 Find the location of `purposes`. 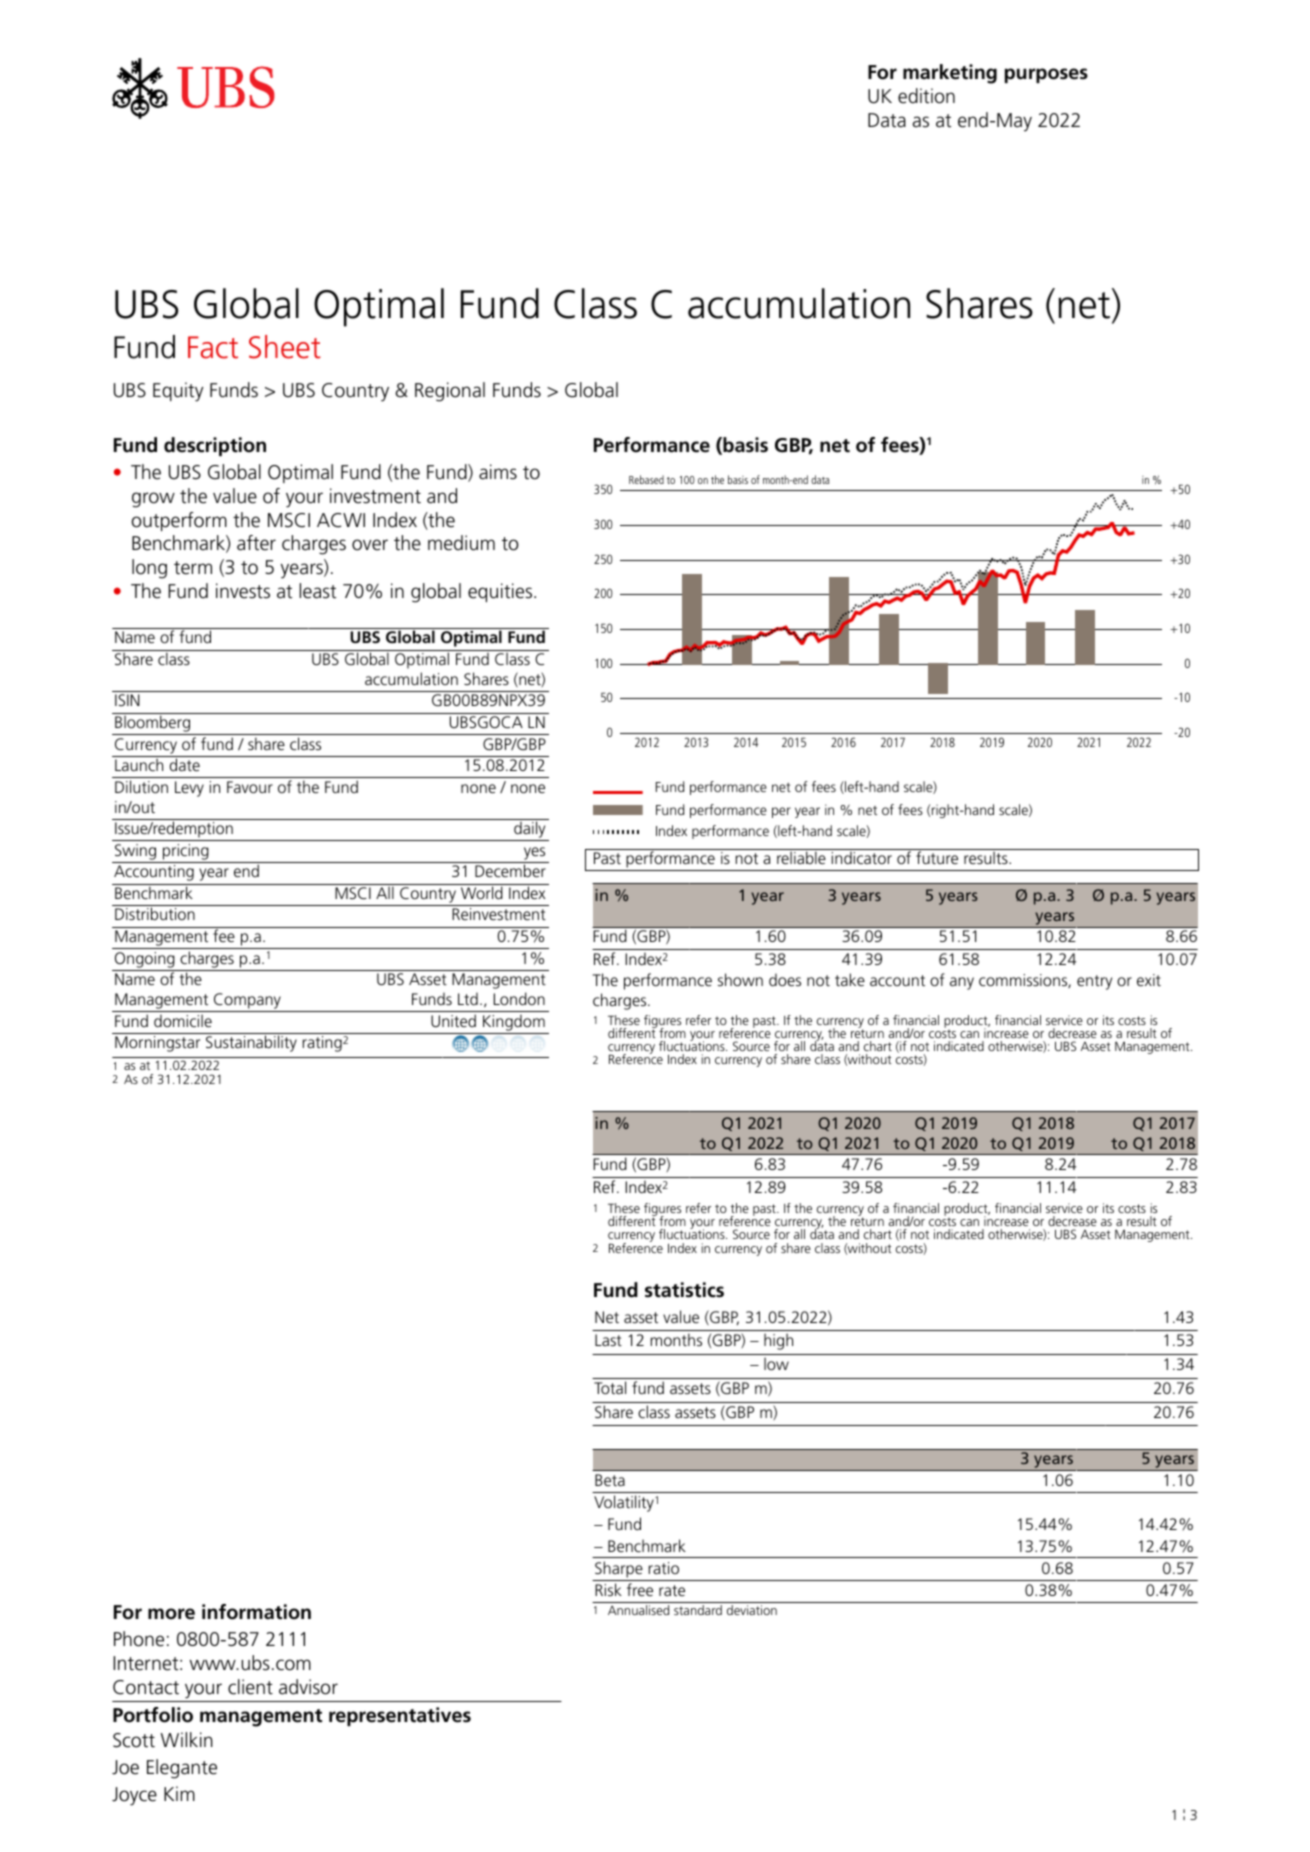

purposes is located at coordinates (1046, 75).
